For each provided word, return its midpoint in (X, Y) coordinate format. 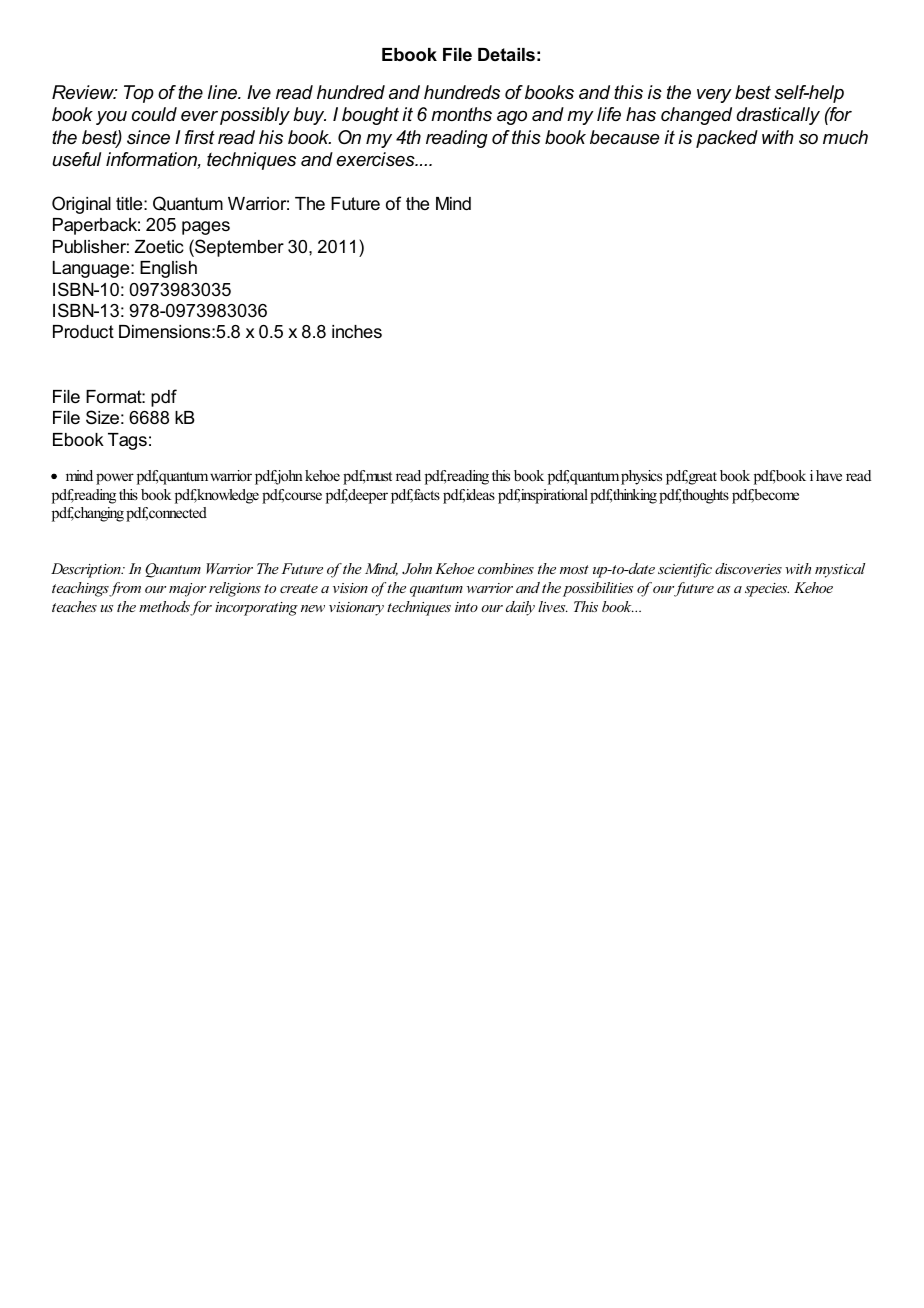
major (187, 590)
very (714, 96)
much (845, 137)
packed (727, 139)
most (574, 569)
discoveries (748, 568)
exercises (376, 159)
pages (206, 228)
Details (506, 55)
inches (357, 331)
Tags (127, 441)
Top (139, 94)
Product (83, 331)
